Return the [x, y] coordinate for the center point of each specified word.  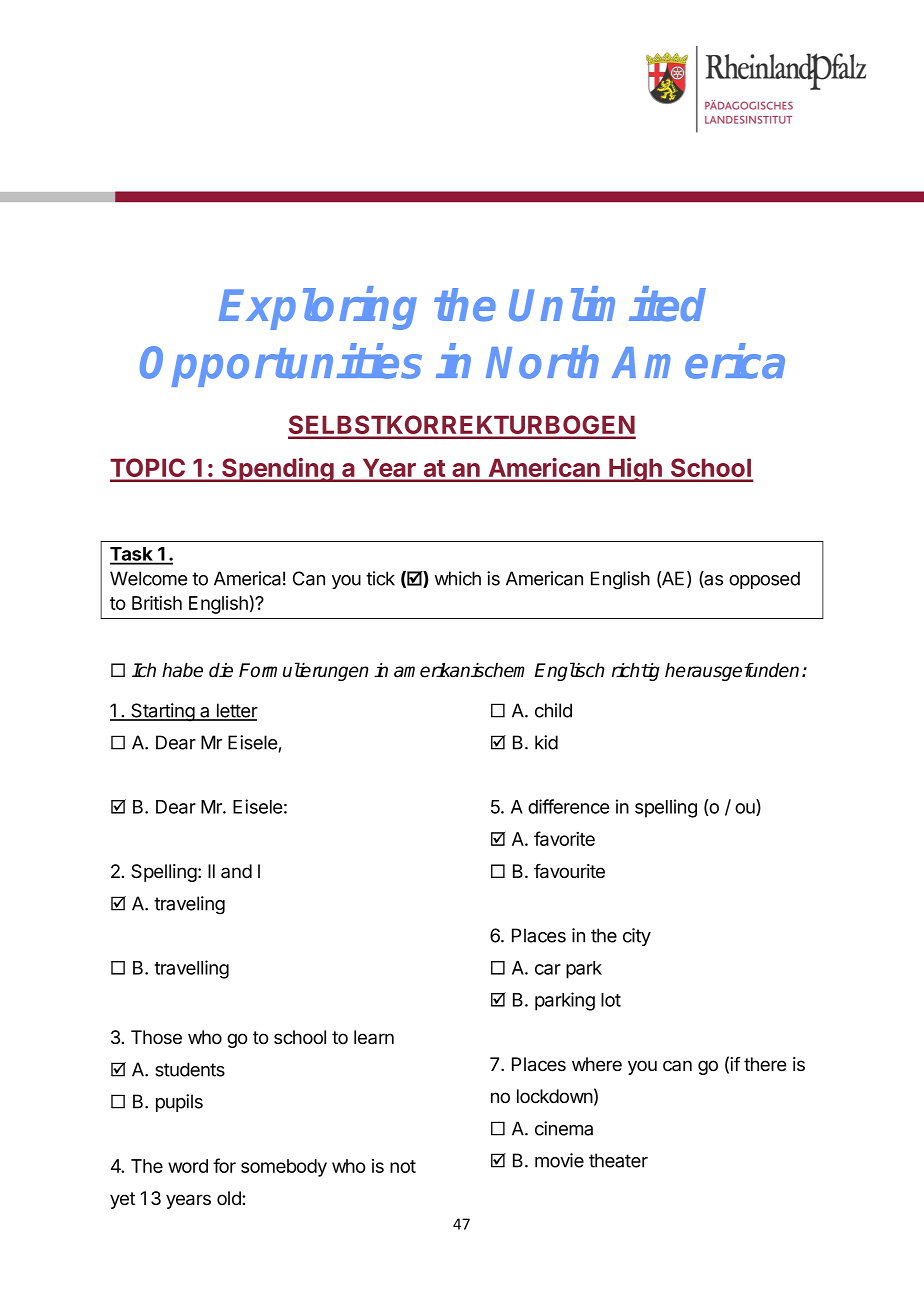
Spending [278, 470]
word [188, 1166]
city [637, 937]
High [635, 470]
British [157, 602]
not [403, 1166]
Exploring [318, 308]
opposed [764, 580]
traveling [189, 905]
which [457, 578]
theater [618, 1160]
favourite [569, 871]
